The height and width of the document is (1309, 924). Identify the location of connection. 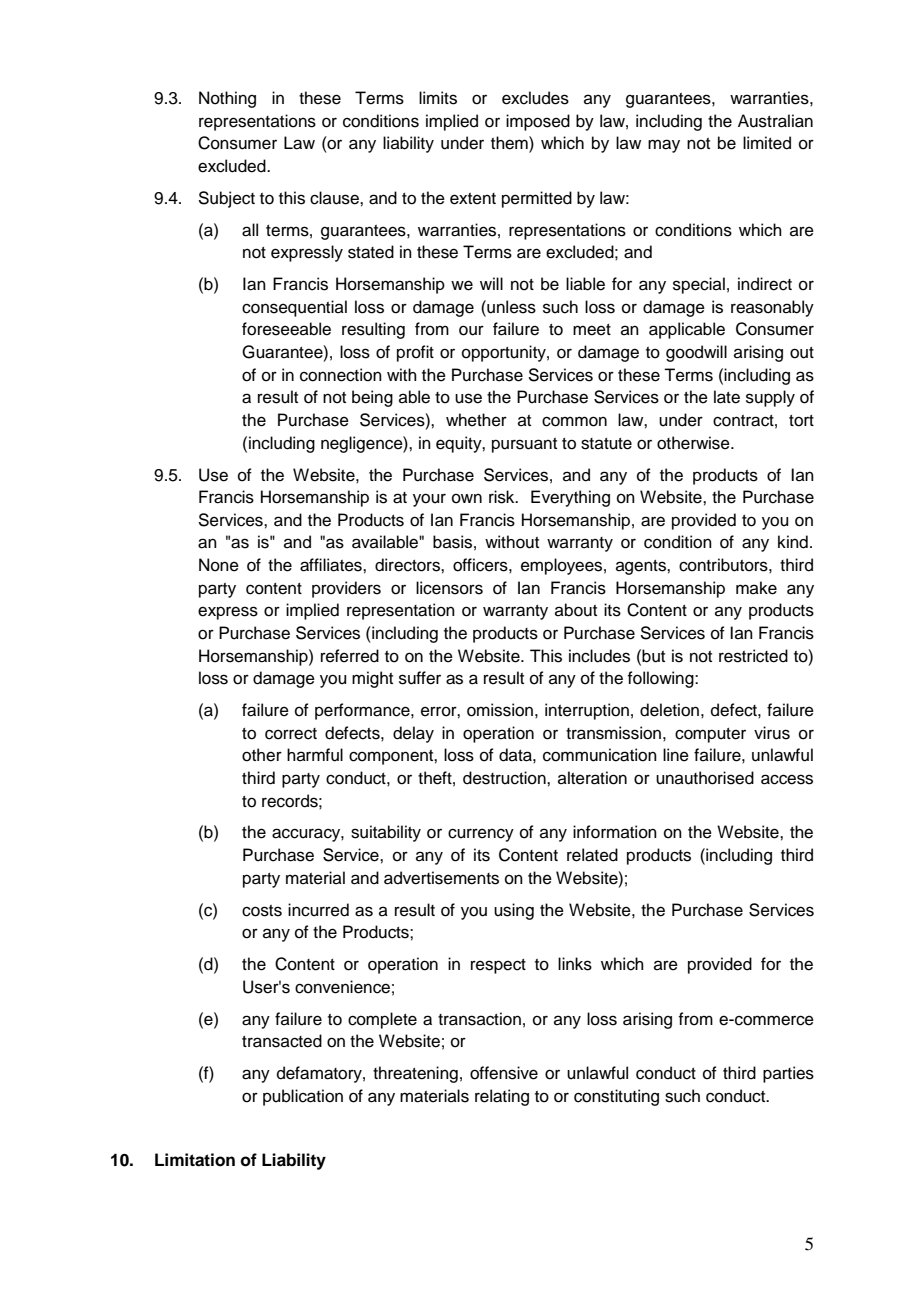
(341, 375).
